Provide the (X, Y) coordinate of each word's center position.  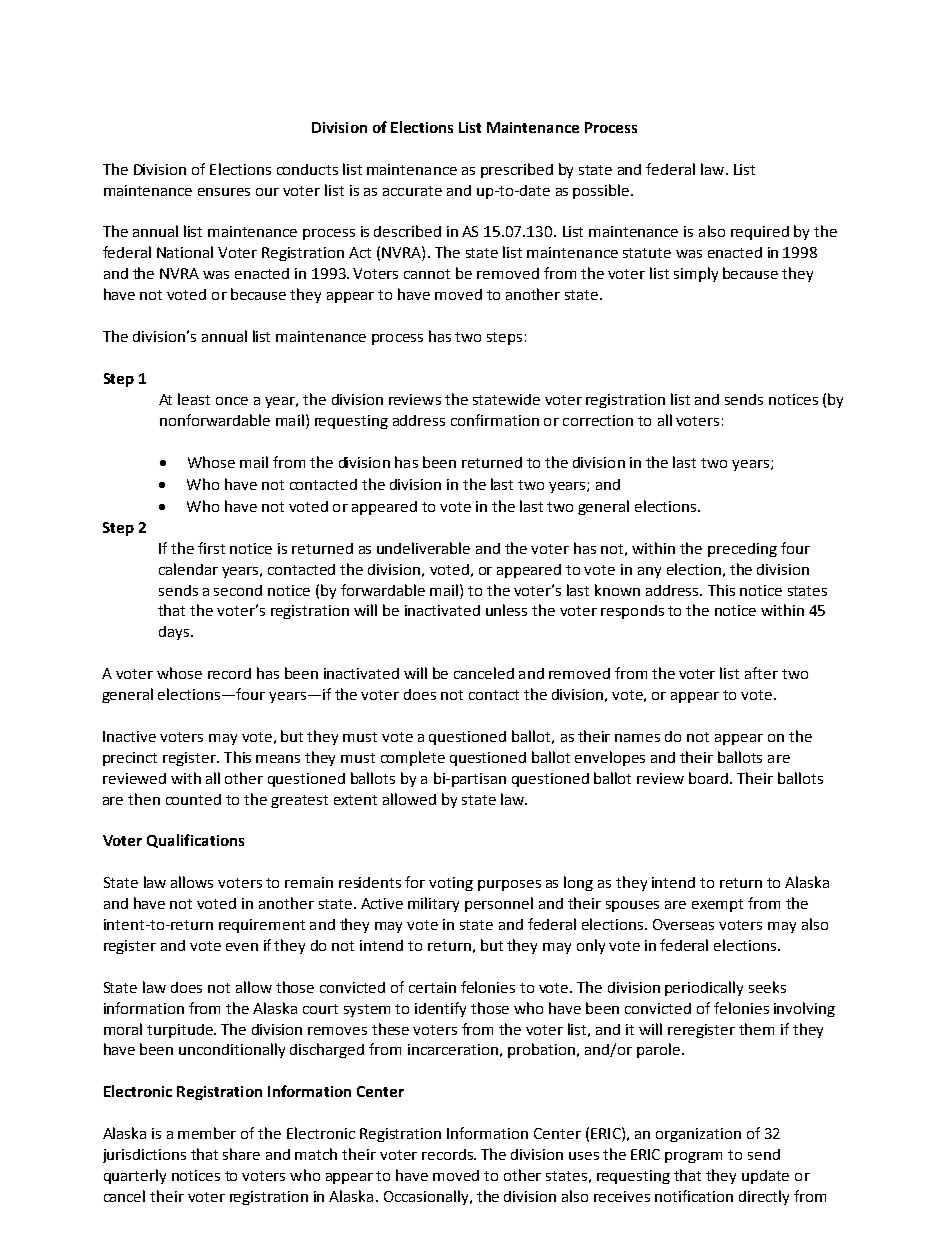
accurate (412, 191)
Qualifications (195, 841)
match (316, 1154)
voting (451, 884)
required (760, 233)
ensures (224, 192)
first (211, 548)
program (693, 1157)
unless (506, 610)
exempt (717, 905)
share (241, 1154)
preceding (742, 550)
